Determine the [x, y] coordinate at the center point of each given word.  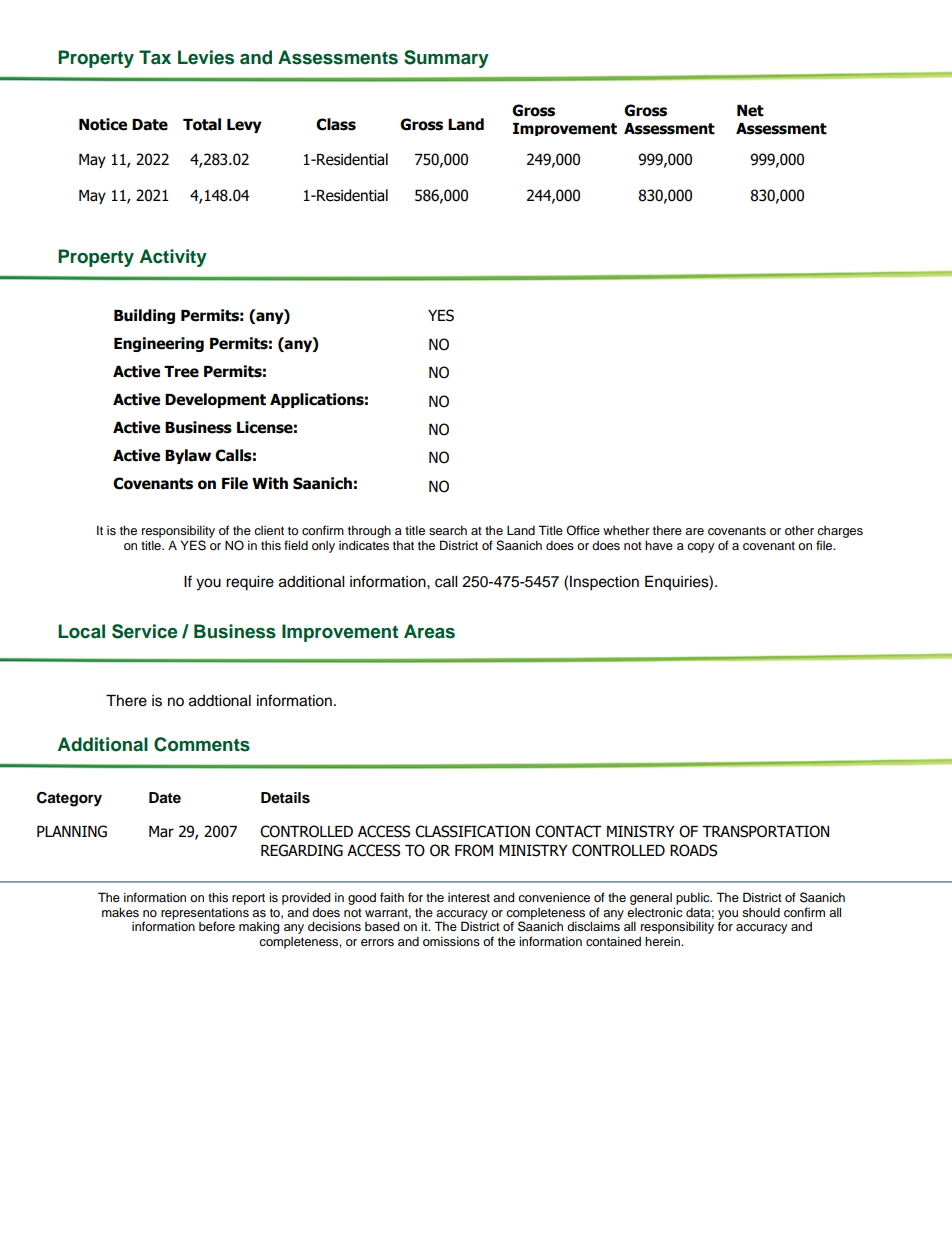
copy [700, 548]
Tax [155, 57]
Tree [181, 372]
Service [145, 631]
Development [215, 400]
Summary [446, 59]
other [799, 530]
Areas [429, 631]
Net [750, 111]
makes [120, 912]
